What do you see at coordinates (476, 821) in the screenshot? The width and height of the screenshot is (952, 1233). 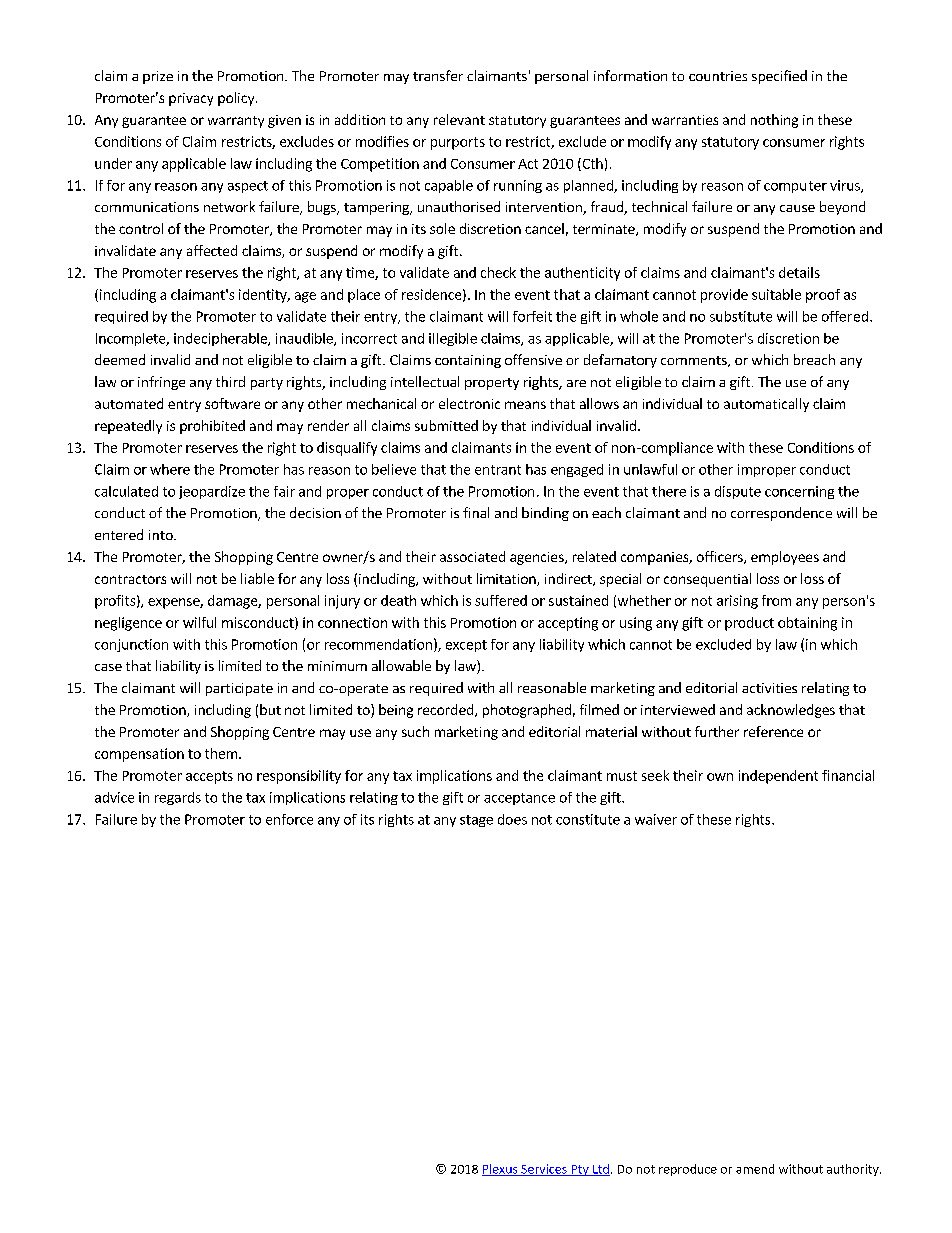 I see `stage` at bounding box center [476, 821].
